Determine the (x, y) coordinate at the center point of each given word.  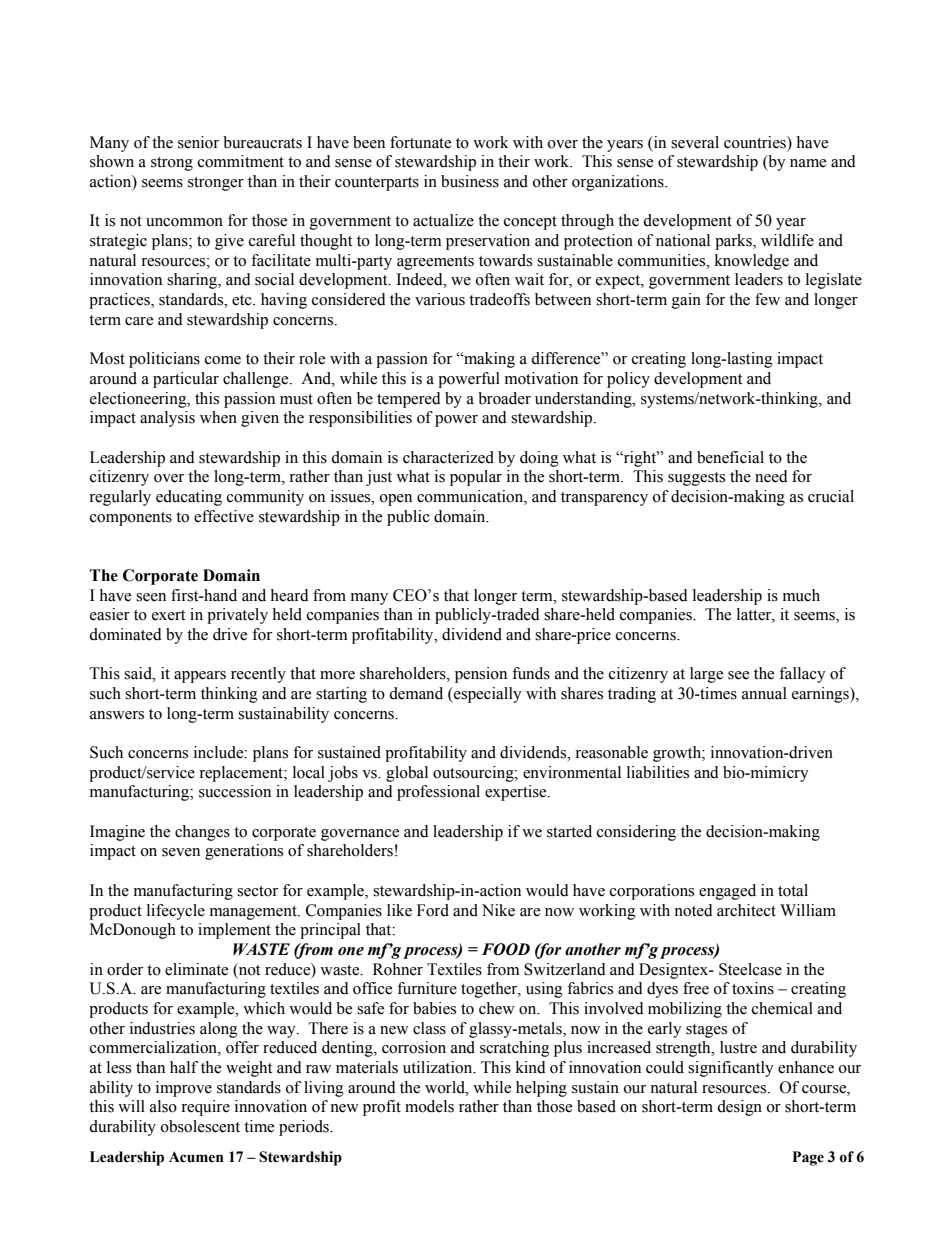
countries (756, 142)
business (470, 181)
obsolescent (200, 1126)
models (429, 1106)
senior (198, 142)
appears (200, 677)
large (706, 675)
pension (481, 675)
